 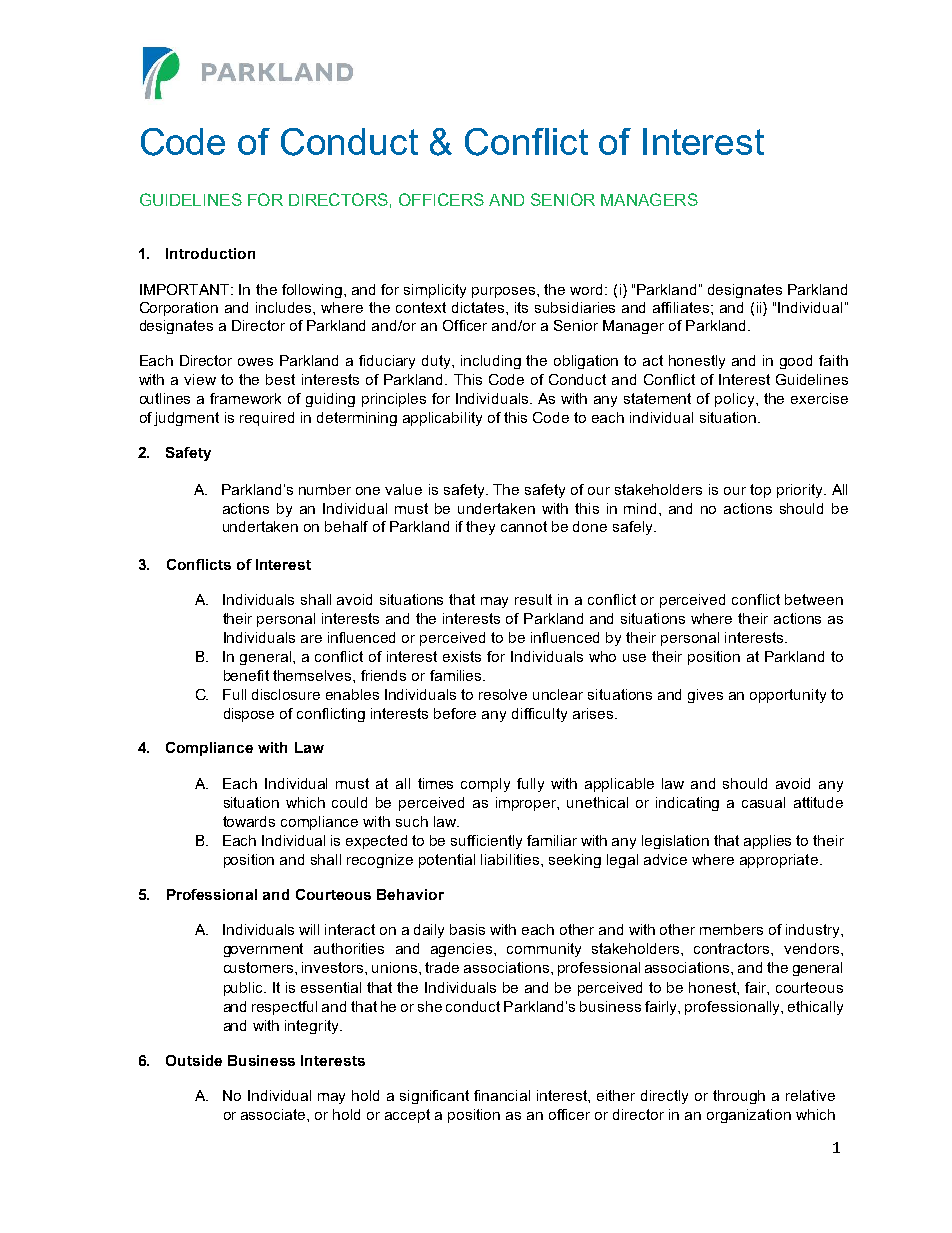 I want to click on purposes, so click(x=505, y=292).
